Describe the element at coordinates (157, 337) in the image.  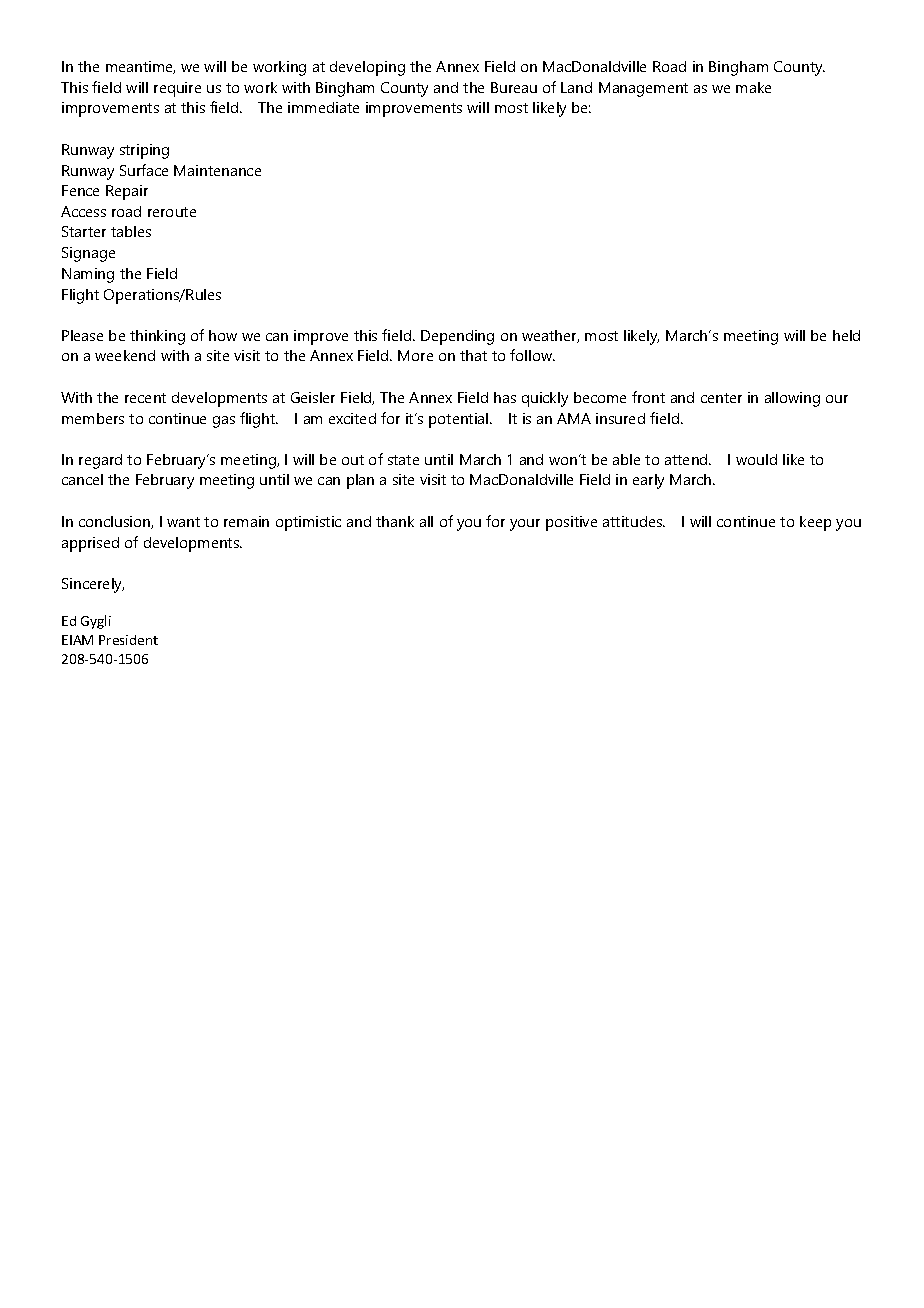
I see `thinking` at that location.
